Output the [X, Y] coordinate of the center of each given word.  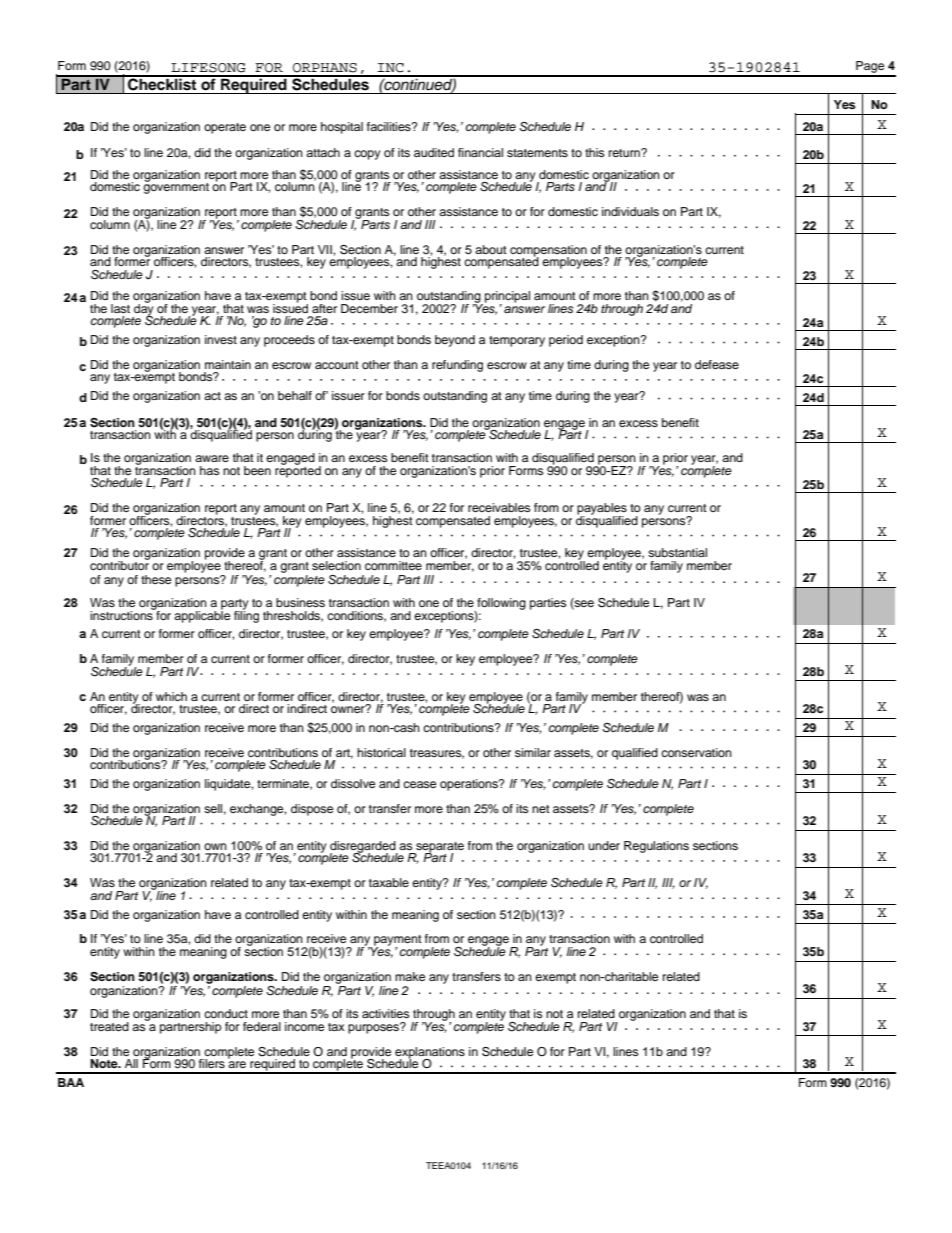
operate [225, 128]
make [410, 976]
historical [381, 752]
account [337, 365]
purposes [374, 1028]
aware [212, 458]
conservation [696, 752]
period [566, 341]
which [171, 696]
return [625, 153]
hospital [342, 128]
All [131, 1063]
